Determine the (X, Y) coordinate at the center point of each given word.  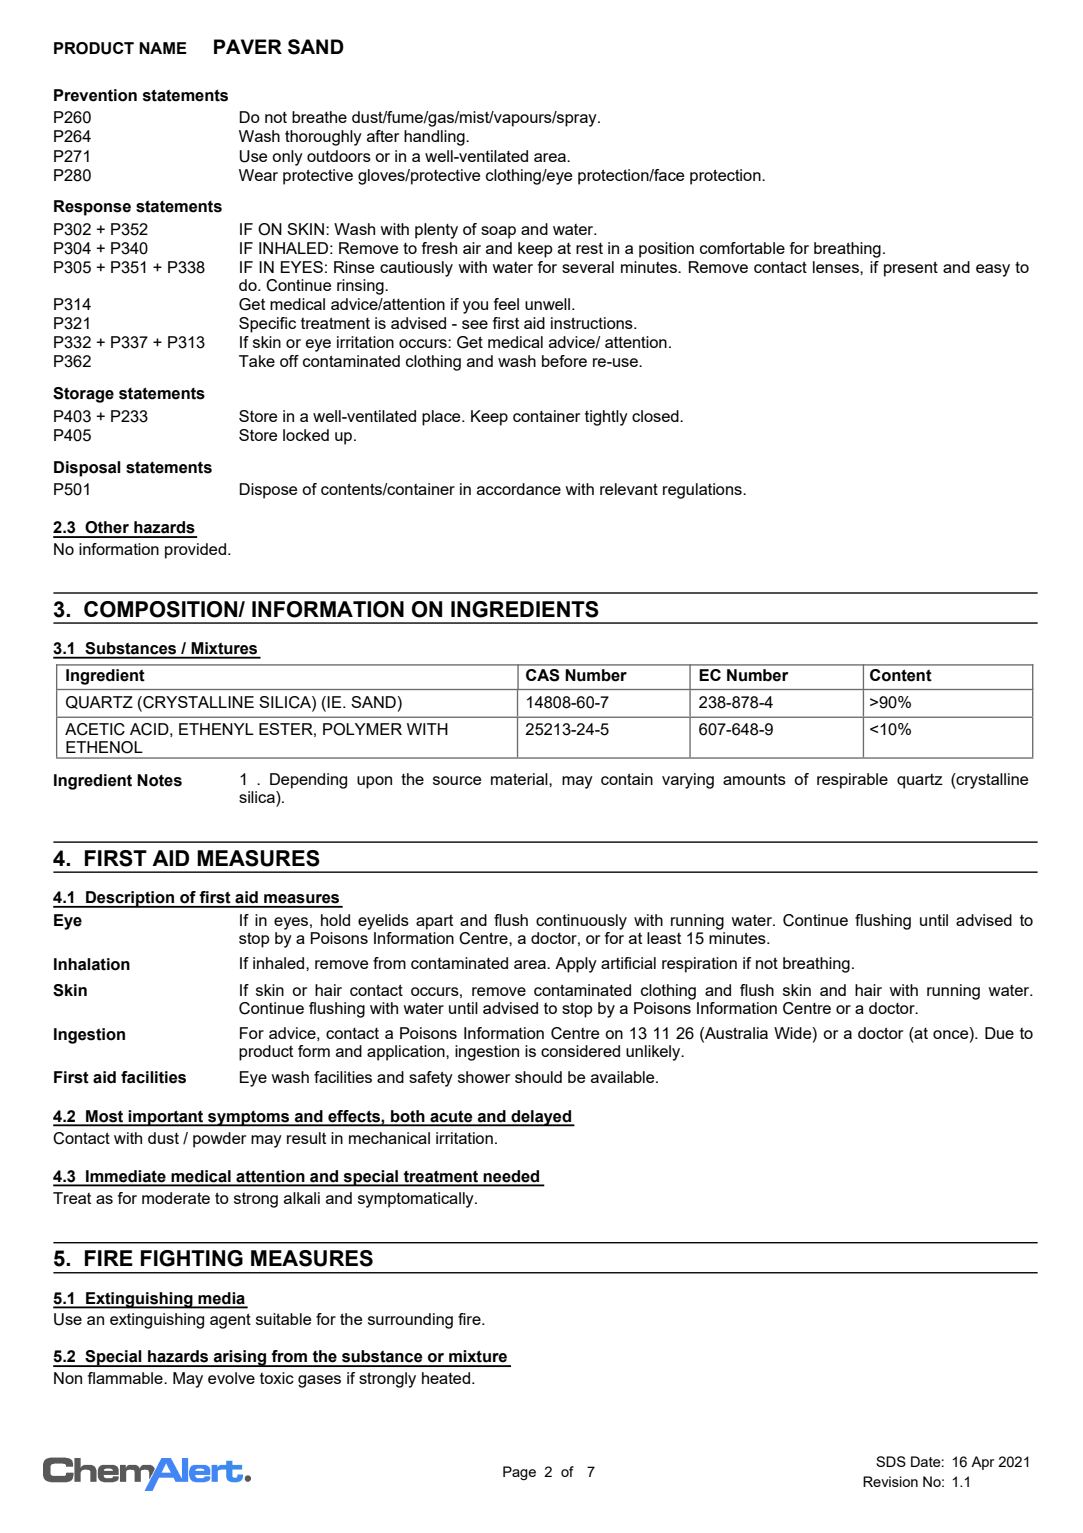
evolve (231, 1378)
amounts (754, 779)
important (166, 1118)
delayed (541, 1118)
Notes (159, 780)
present (911, 269)
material (520, 779)
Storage (83, 395)
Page (519, 1473)
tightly (606, 418)
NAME (163, 48)
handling (435, 138)
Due (999, 1033)
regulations (703, 491)
